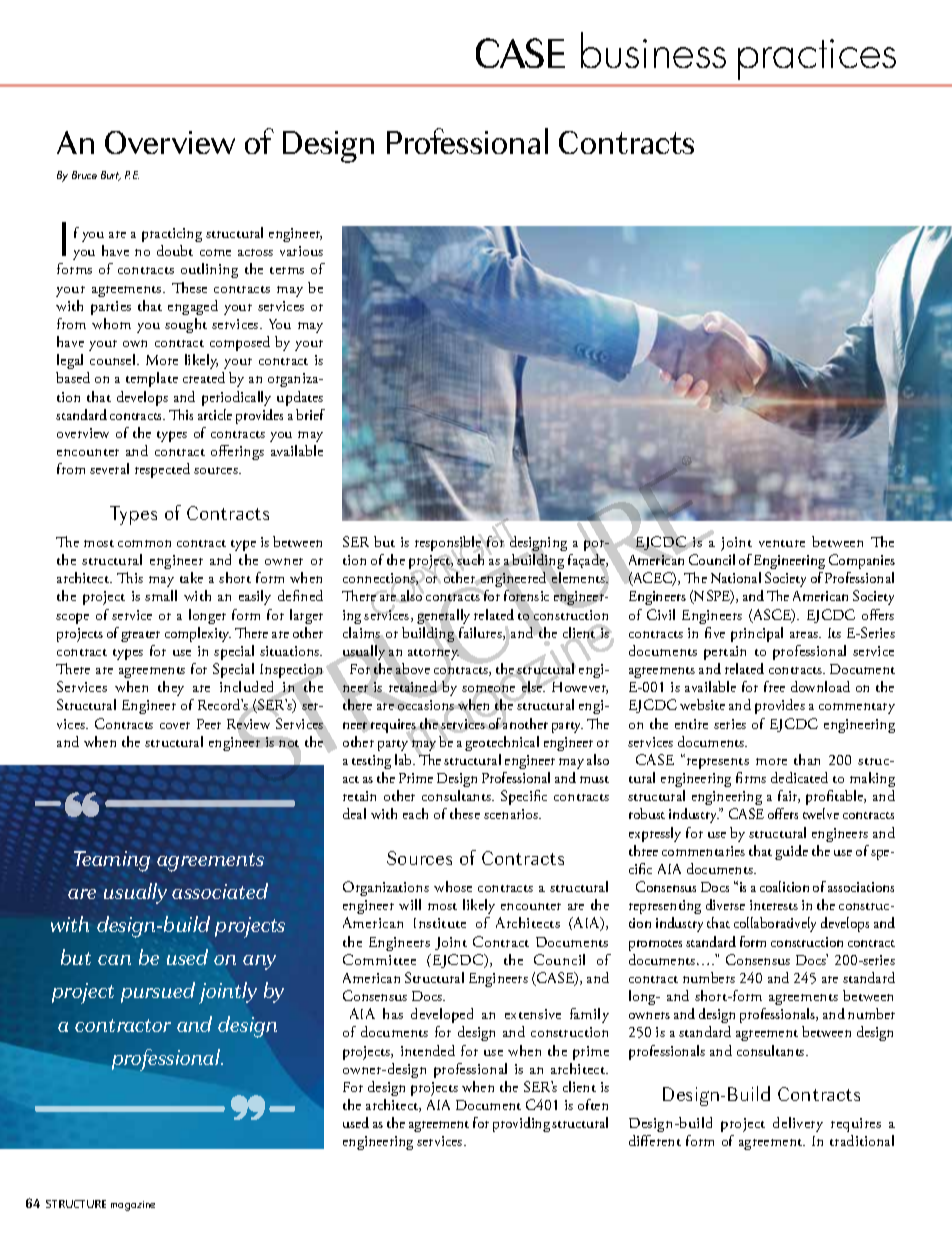  Describe the element at coordinates (488, 689) in the screenshot. I see `someone` at that location.
